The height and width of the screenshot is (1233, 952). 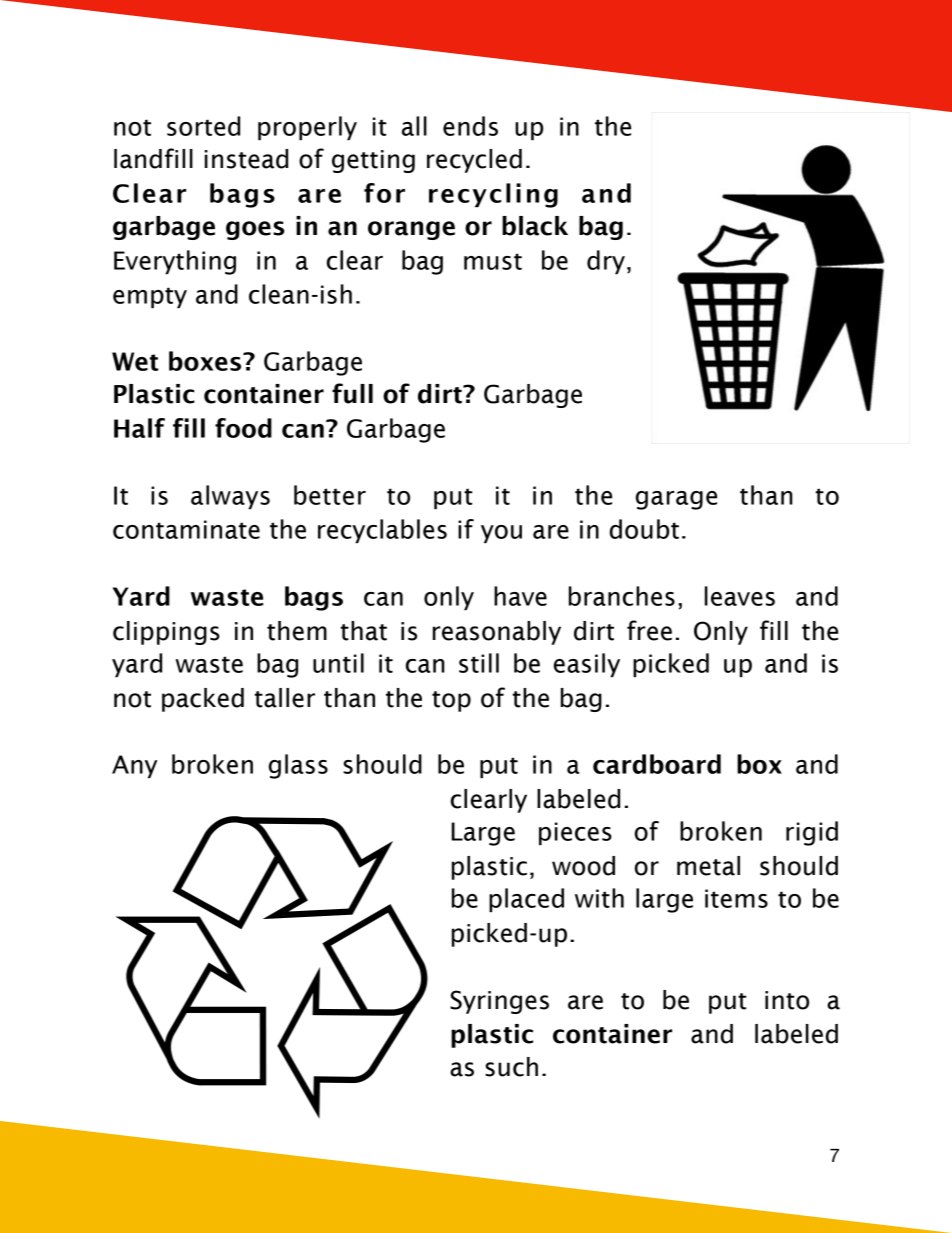 I want to click on recycled, so click(x=474, y=161).
